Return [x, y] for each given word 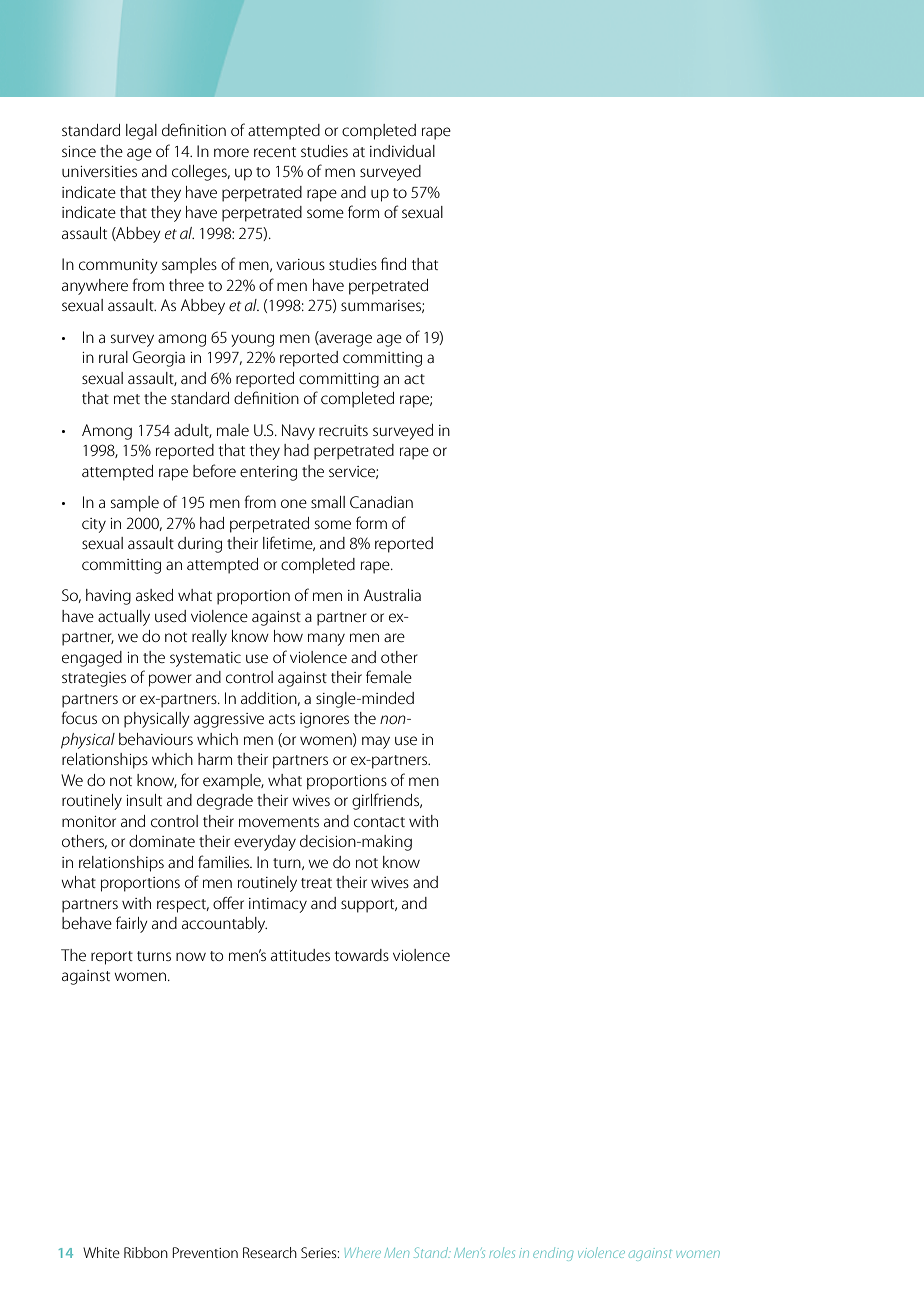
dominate [162, 841]
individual [402, 151]
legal [141, 132]
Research [270, 1252]
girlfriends [387, 801]
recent [275, 152]
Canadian [381, 502]
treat [316, 883]
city [94, 525]
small [328, 502]
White [101, 1252]
